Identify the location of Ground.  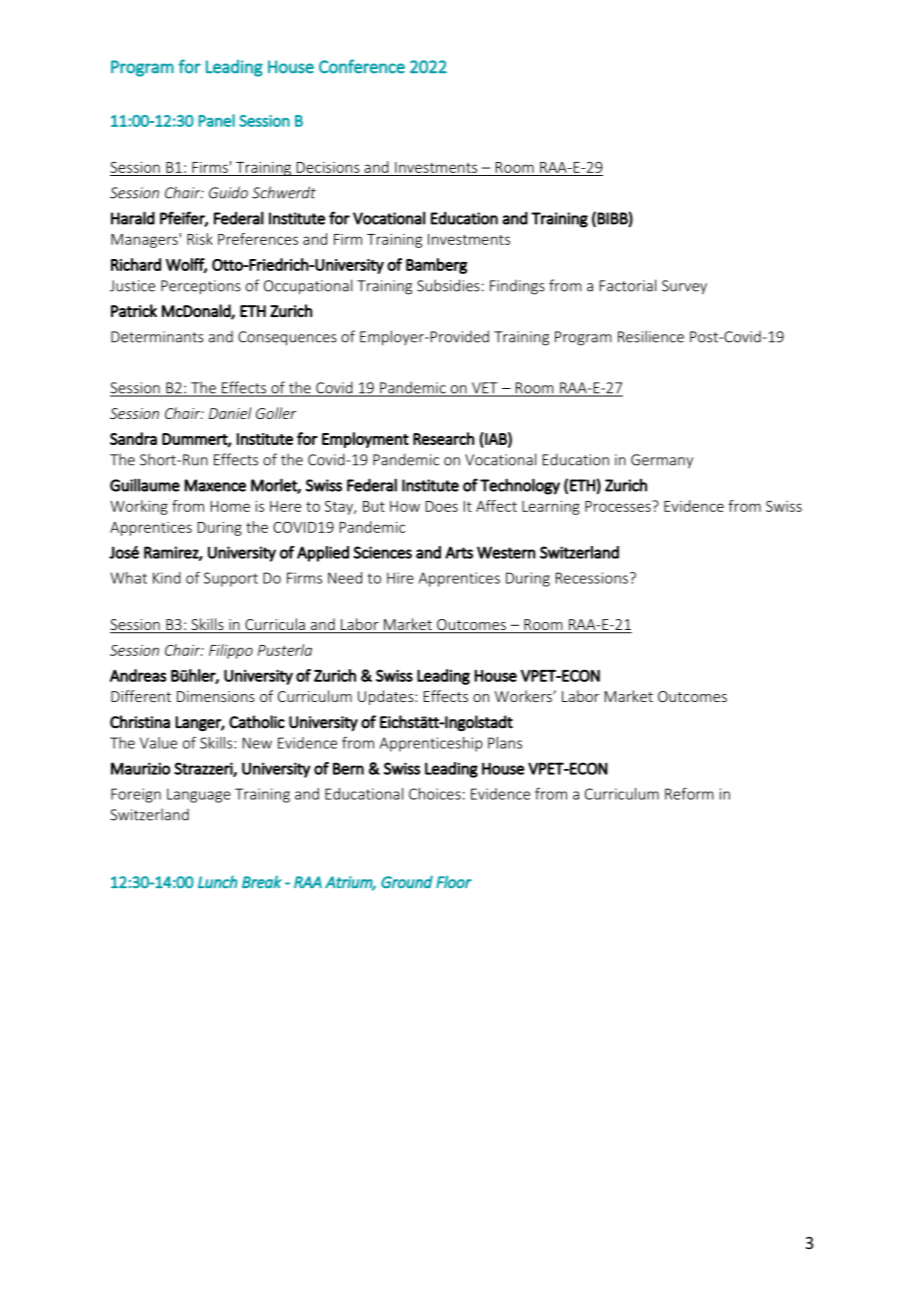
(407, 881).
